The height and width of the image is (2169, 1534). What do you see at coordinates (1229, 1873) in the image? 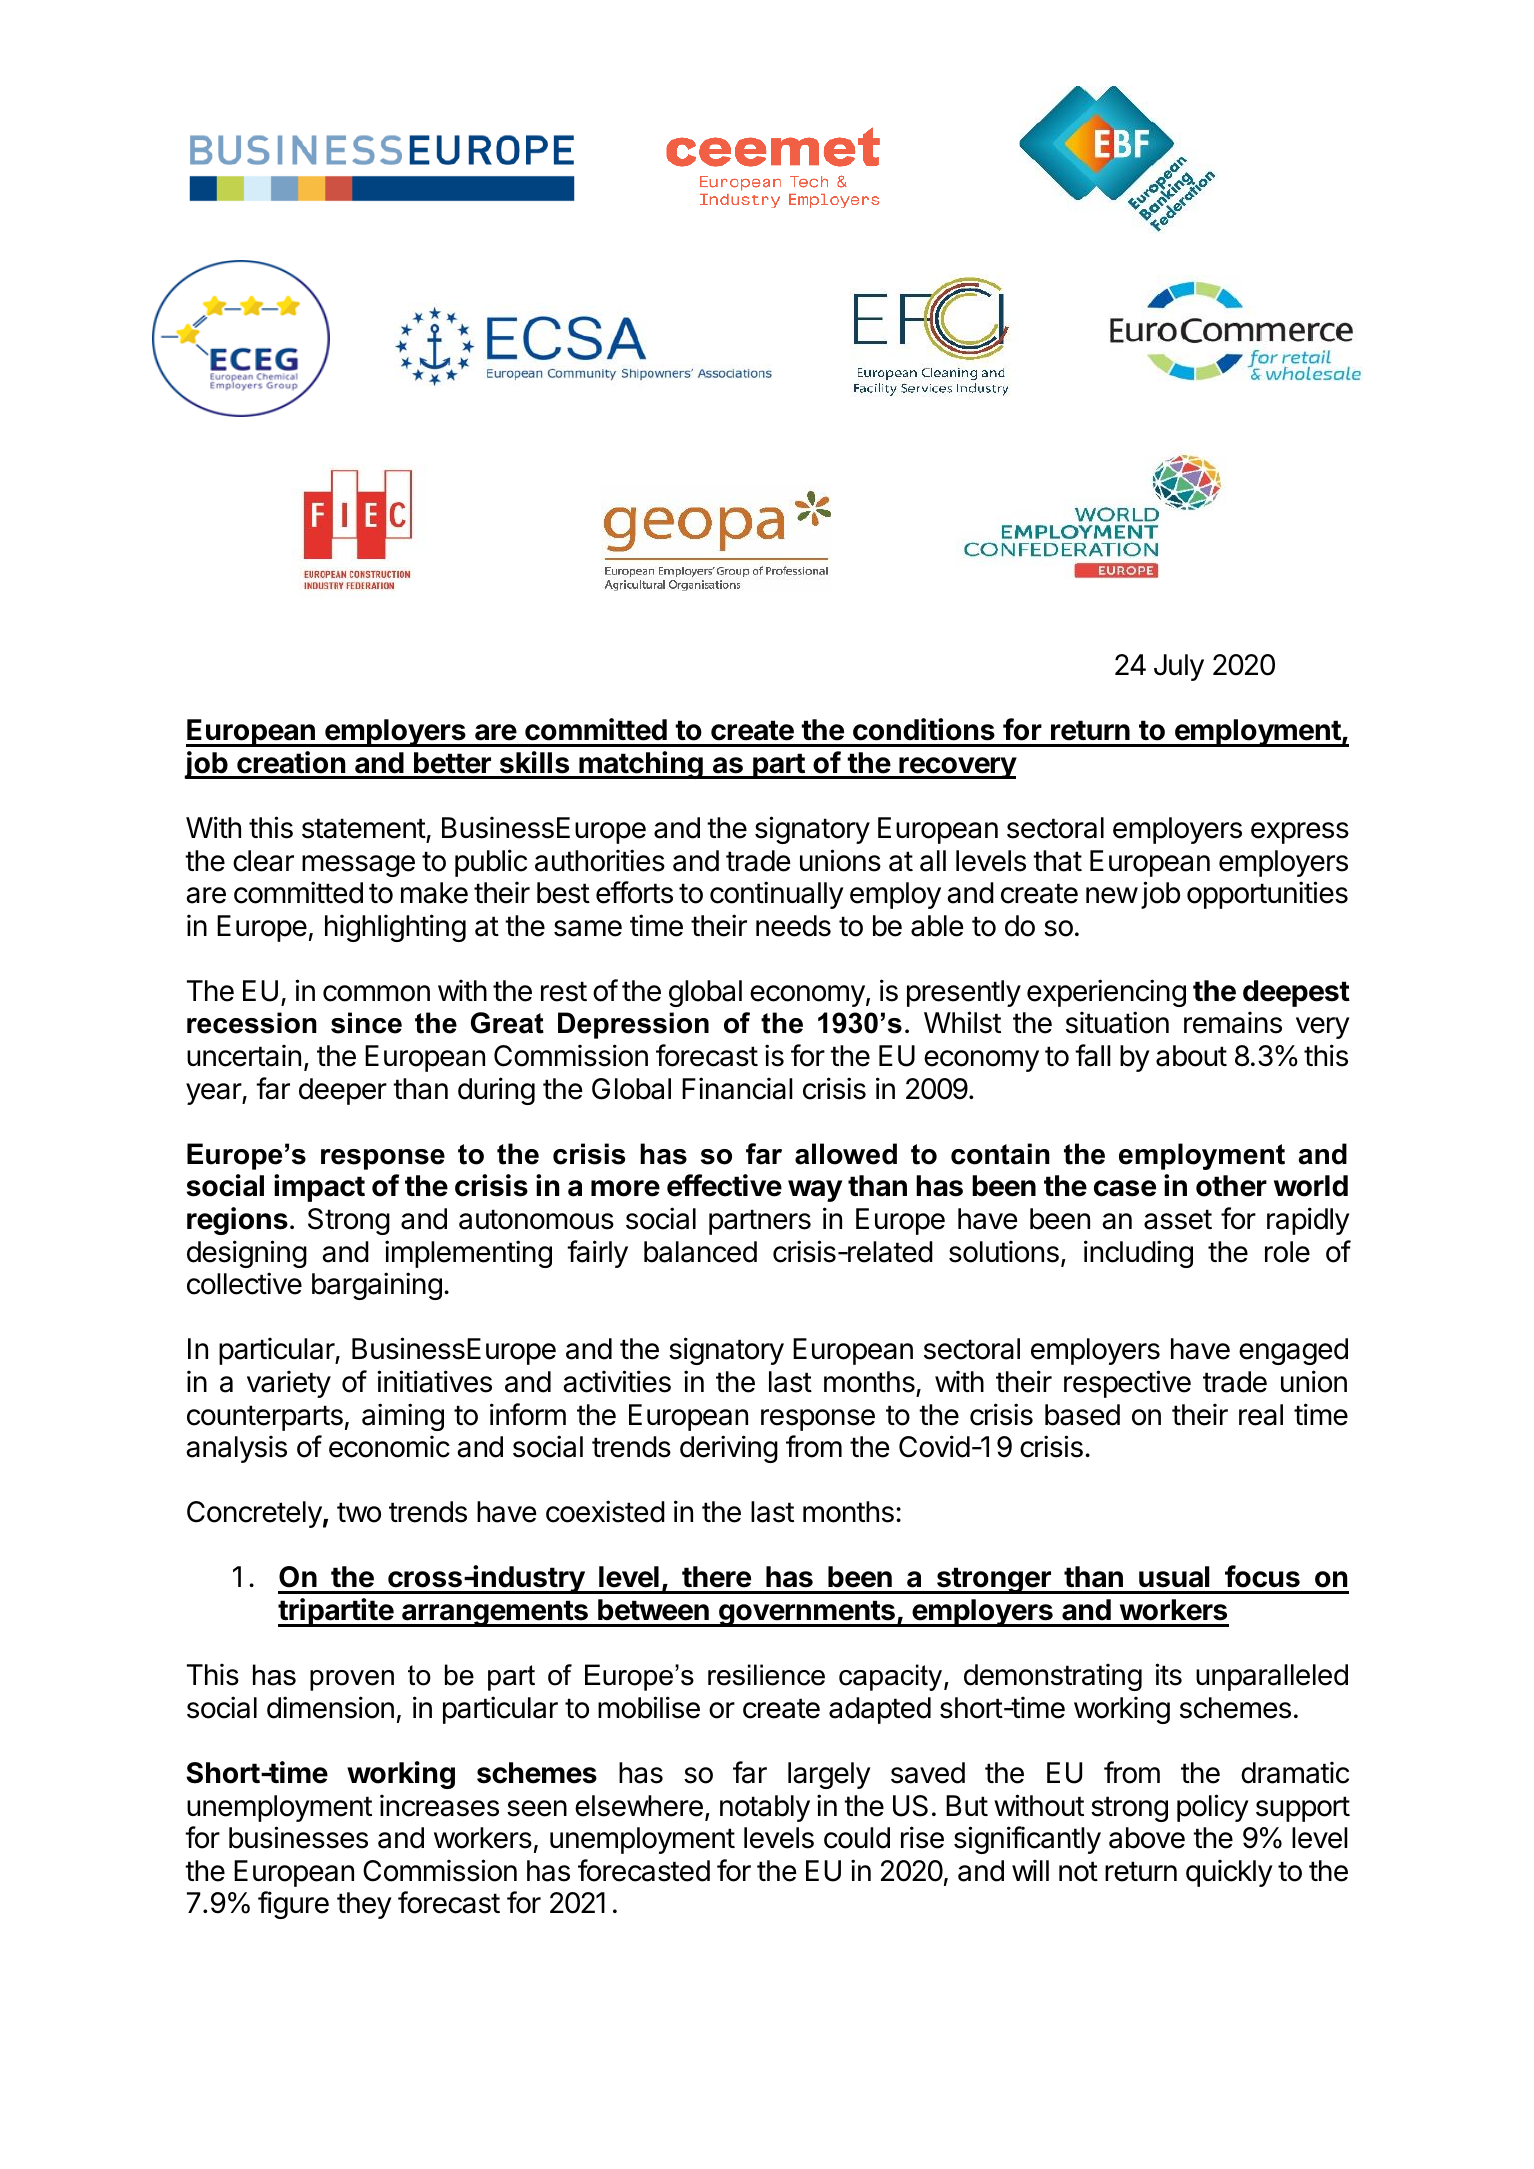
I see `quickly` at bounding box center [1229, 1873].
